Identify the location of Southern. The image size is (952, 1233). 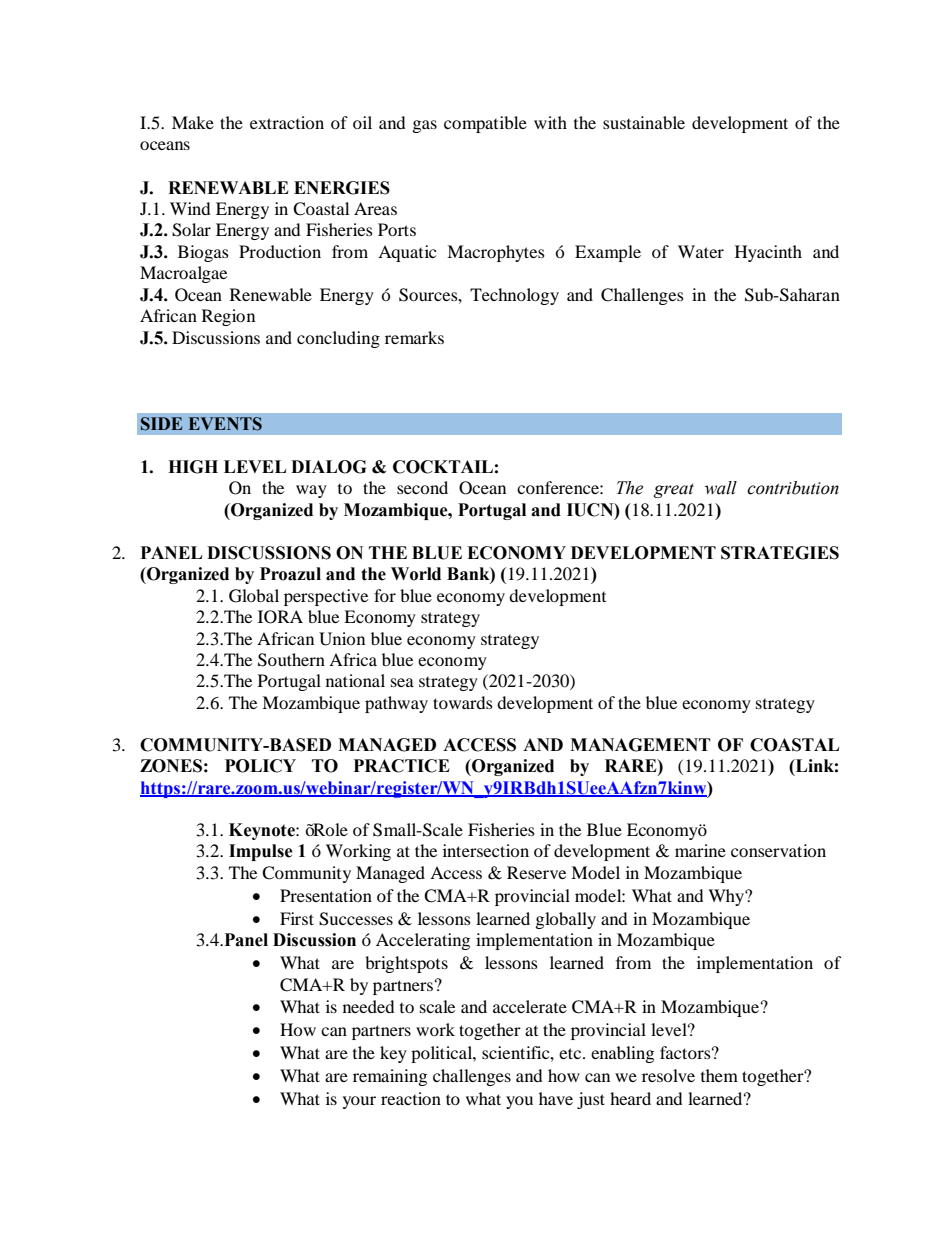
(291, 660).
